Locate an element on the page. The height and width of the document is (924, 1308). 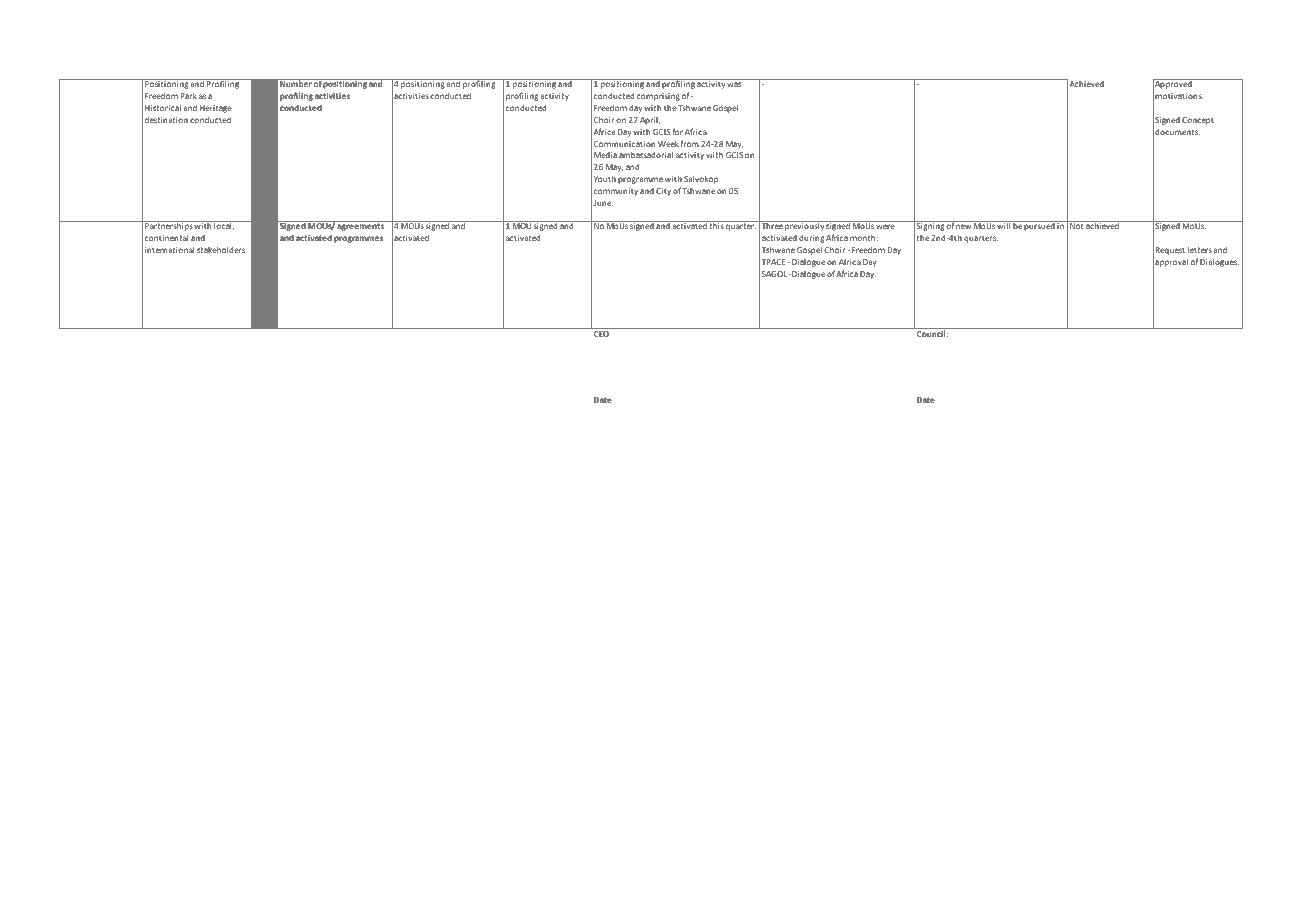
during is located at coordinates (812, 239).
